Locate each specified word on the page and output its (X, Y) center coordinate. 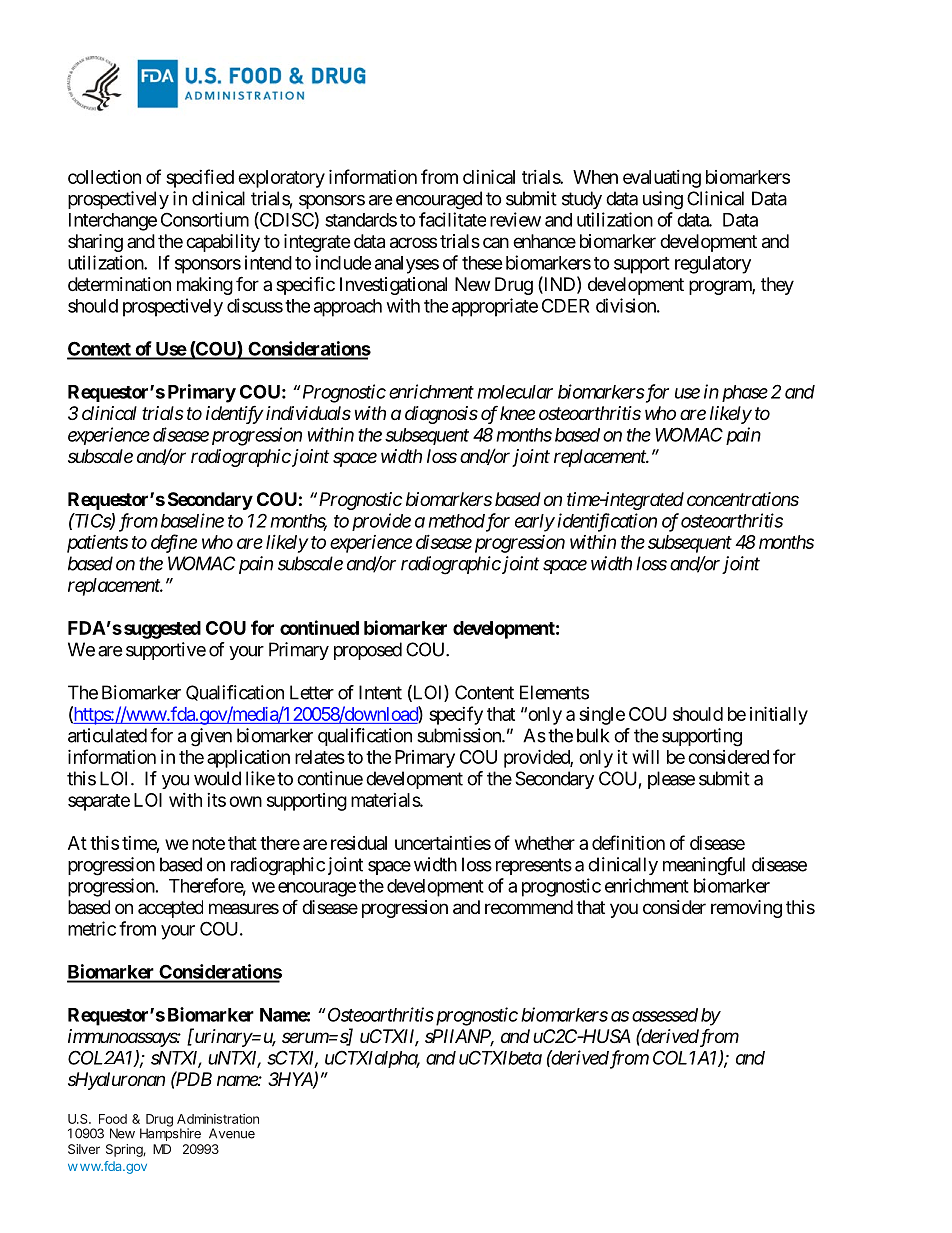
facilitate (452, 219)
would (217, 778)
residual (359, 843)
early (535, 523)
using (663, 200)
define (174, 543)
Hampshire (170, 1133)
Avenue (232, 1133)
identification (607, 522)
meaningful (704, 866)
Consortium (205, 219)
